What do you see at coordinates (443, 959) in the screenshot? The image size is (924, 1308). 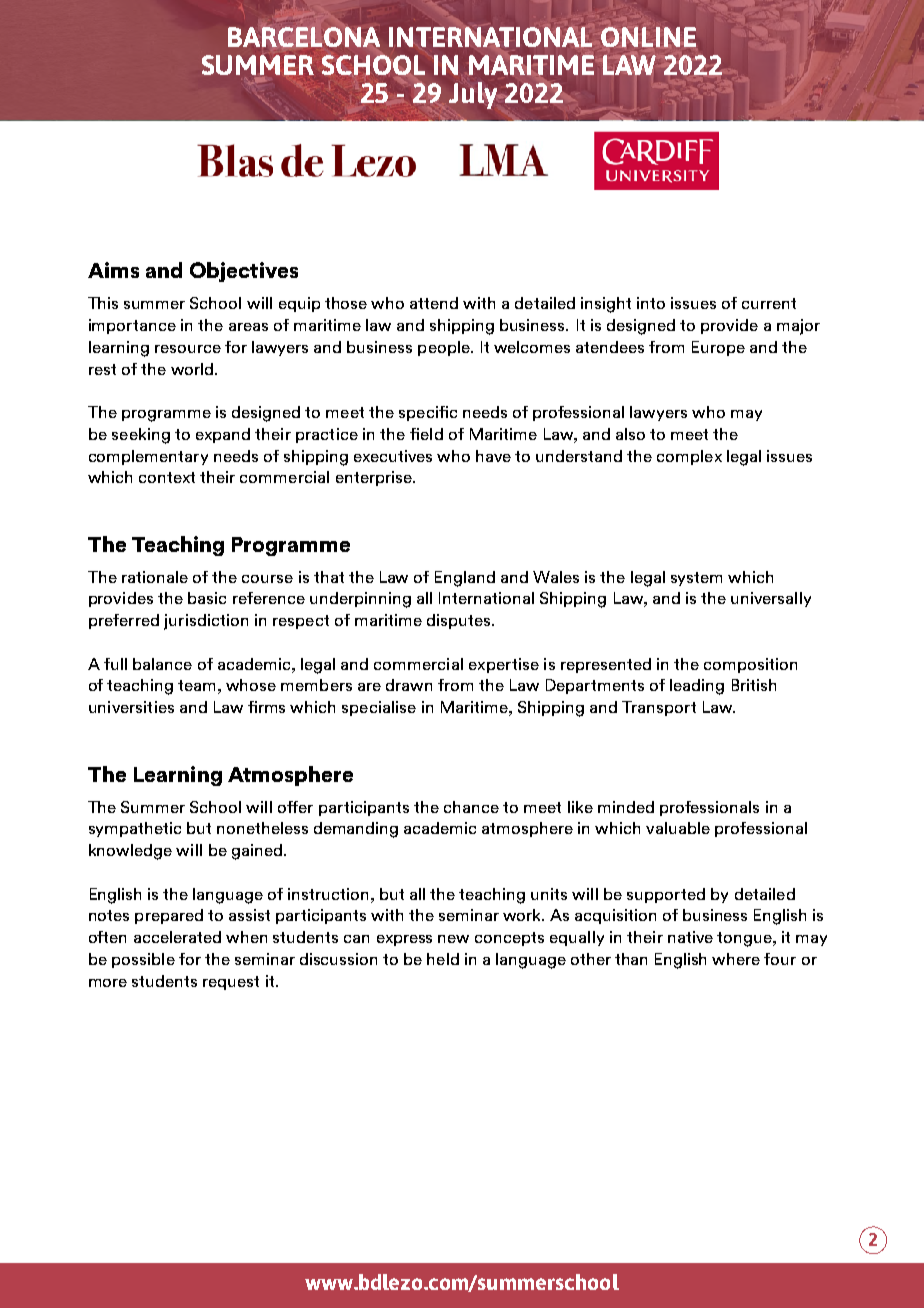 I see `held` at bounding box center [443, 959].
